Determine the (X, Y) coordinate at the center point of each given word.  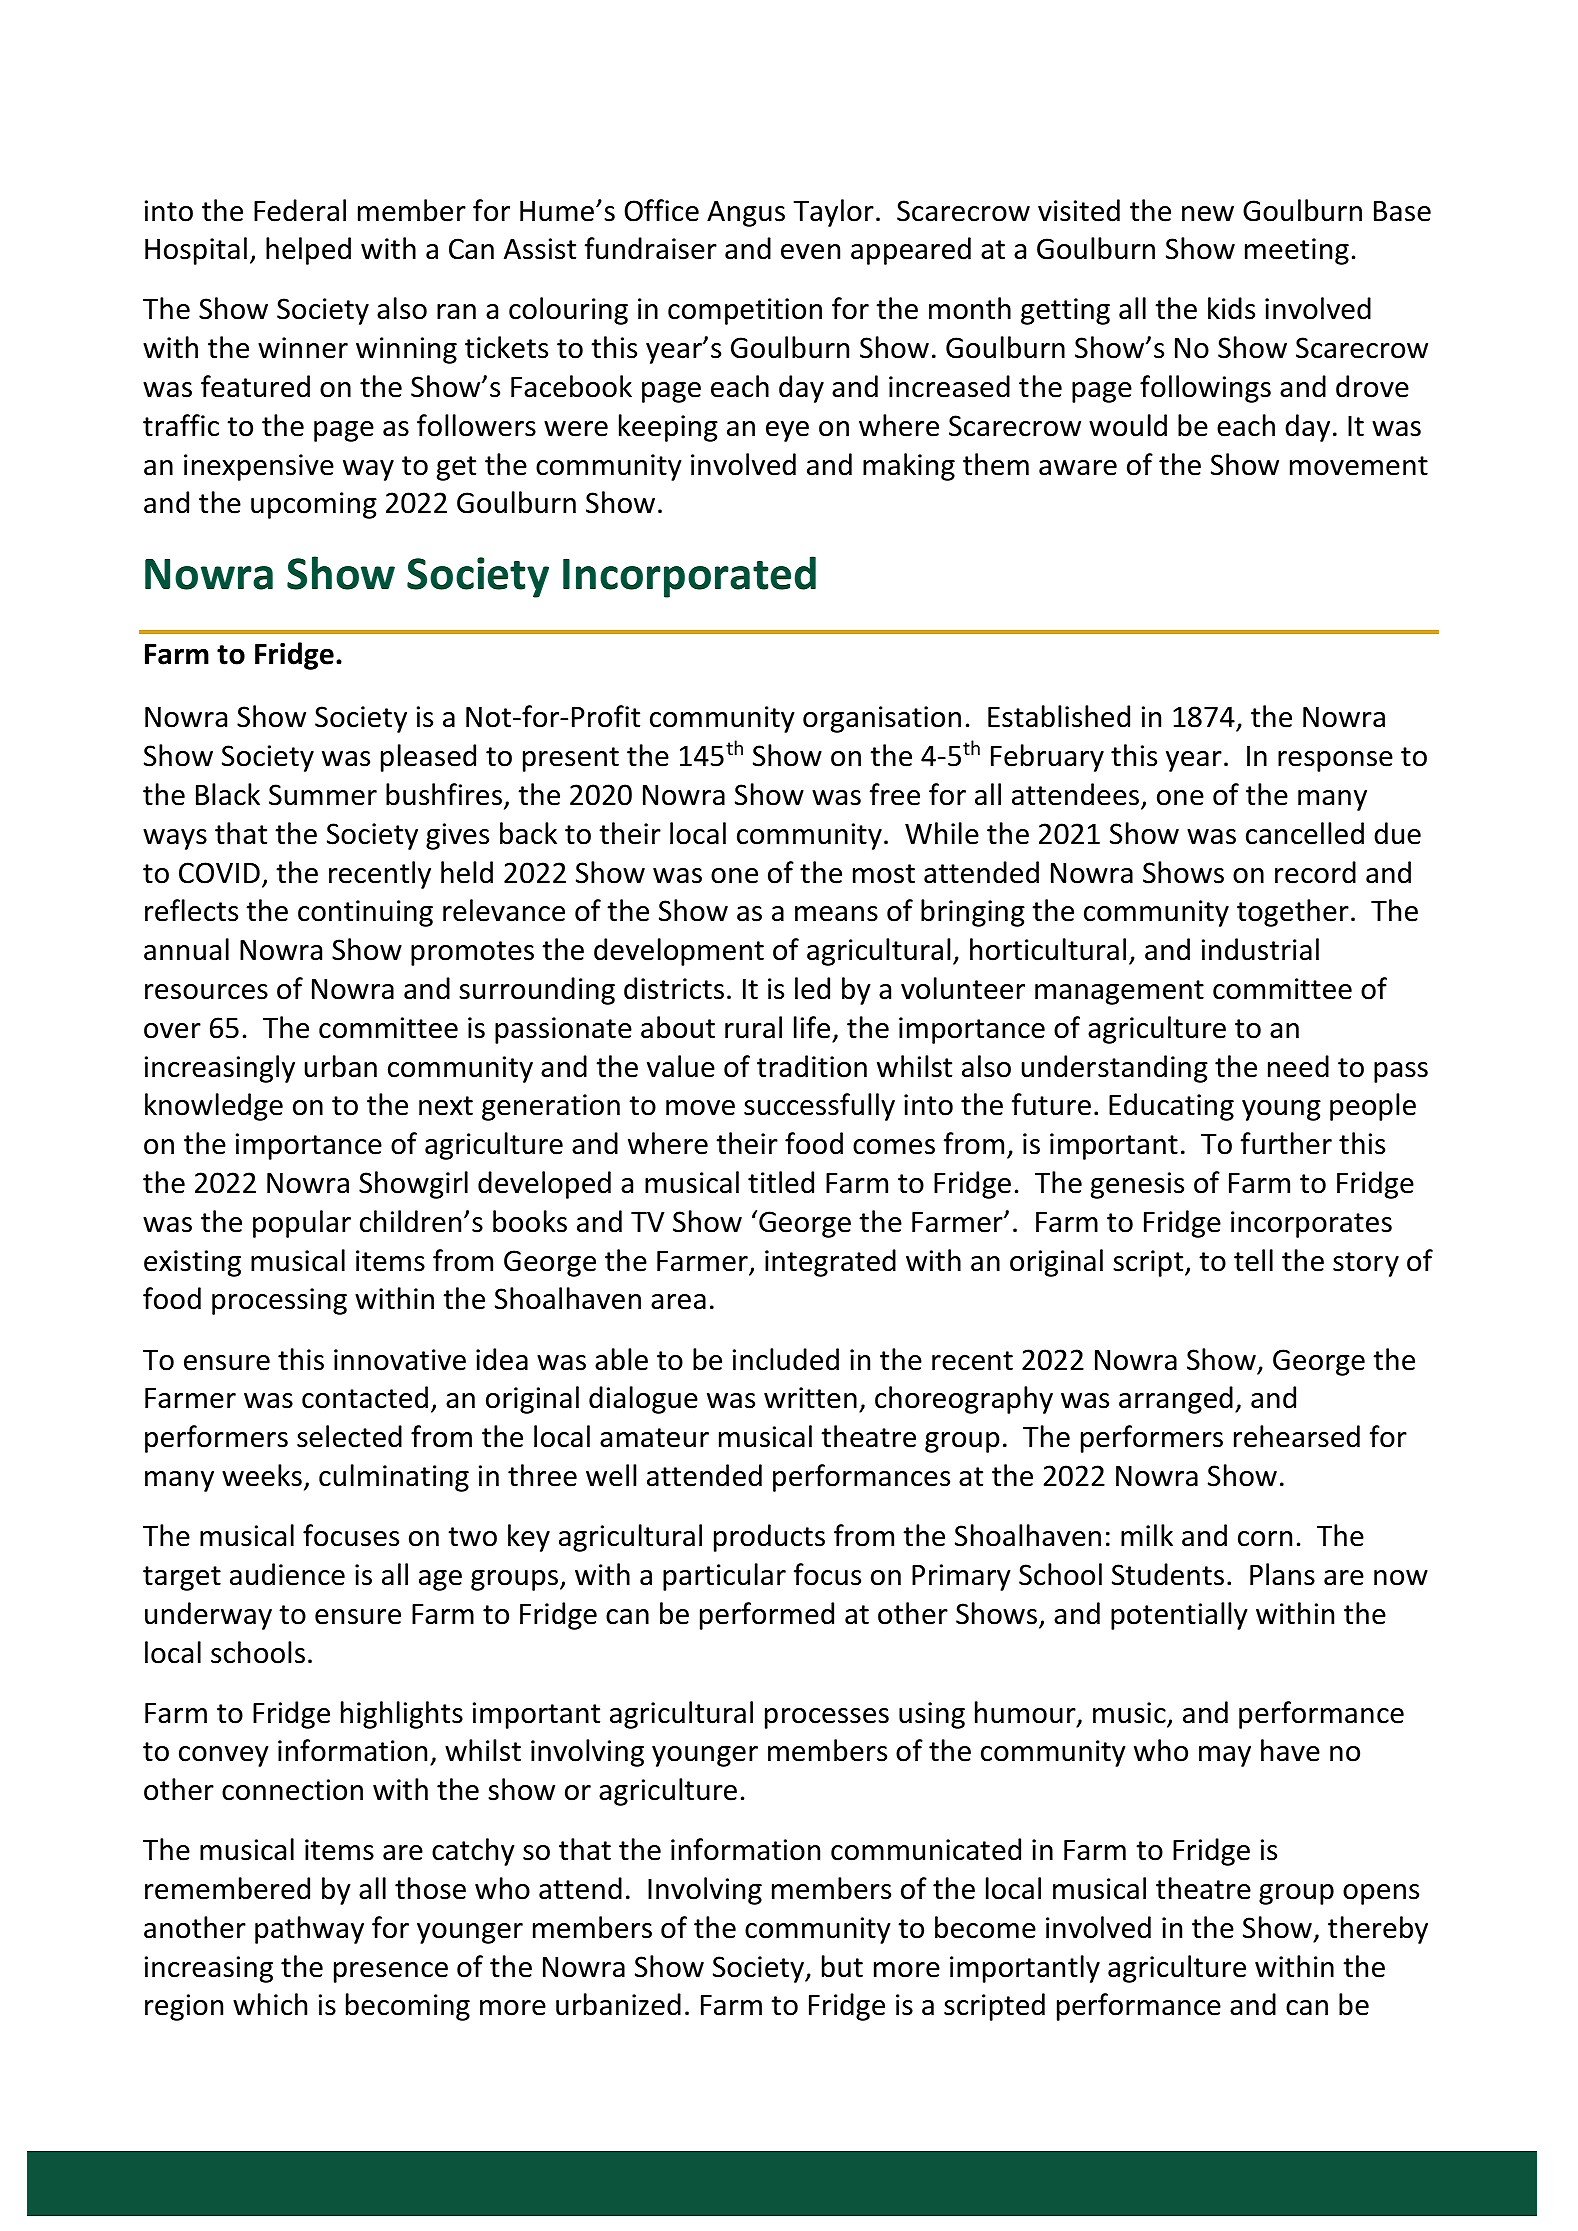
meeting (1297, 251)
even (810, 252)
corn (1265, 1539)
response (1335, 761)
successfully (819, 1107)
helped (308, 251)
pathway (309, 1930)
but (842, 1966)
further (1286, 1143)
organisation (882, 719)
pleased (428, 758)
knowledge (214, 1107)
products (769, 1538)
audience (287, 1574)
